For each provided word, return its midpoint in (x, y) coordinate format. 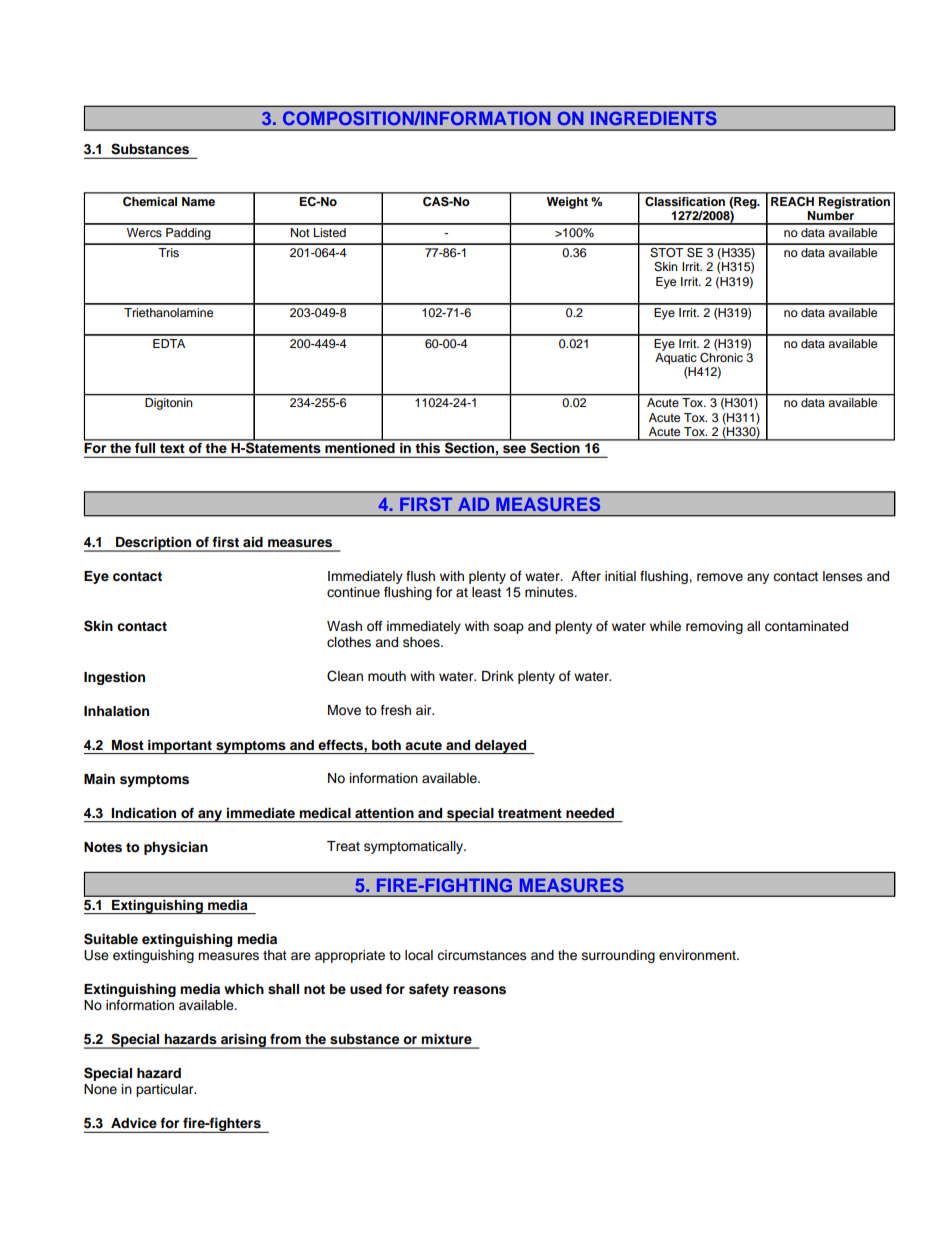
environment (698, 955)
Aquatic (676, 359)
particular (166, 1090)
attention (384, 813)
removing (714, 627)
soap (509, 628)
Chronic (721, 356)
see (514, 449)
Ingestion (114, 678)
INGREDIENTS (654, 118)
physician (176, 848)
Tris (168, 252)
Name (198, 201)
